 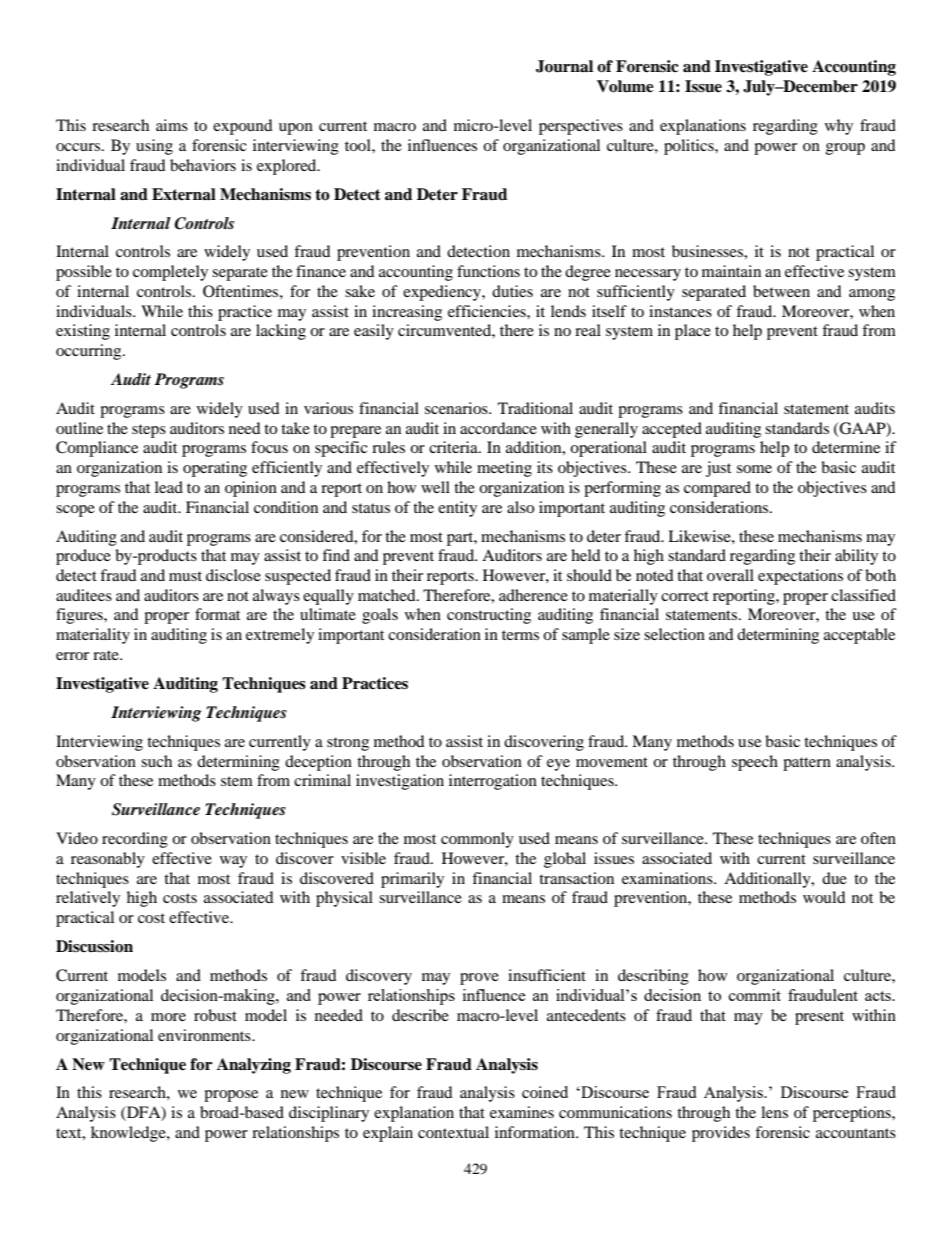 I want to click on efficiencies, so click(x=488, y=311).
